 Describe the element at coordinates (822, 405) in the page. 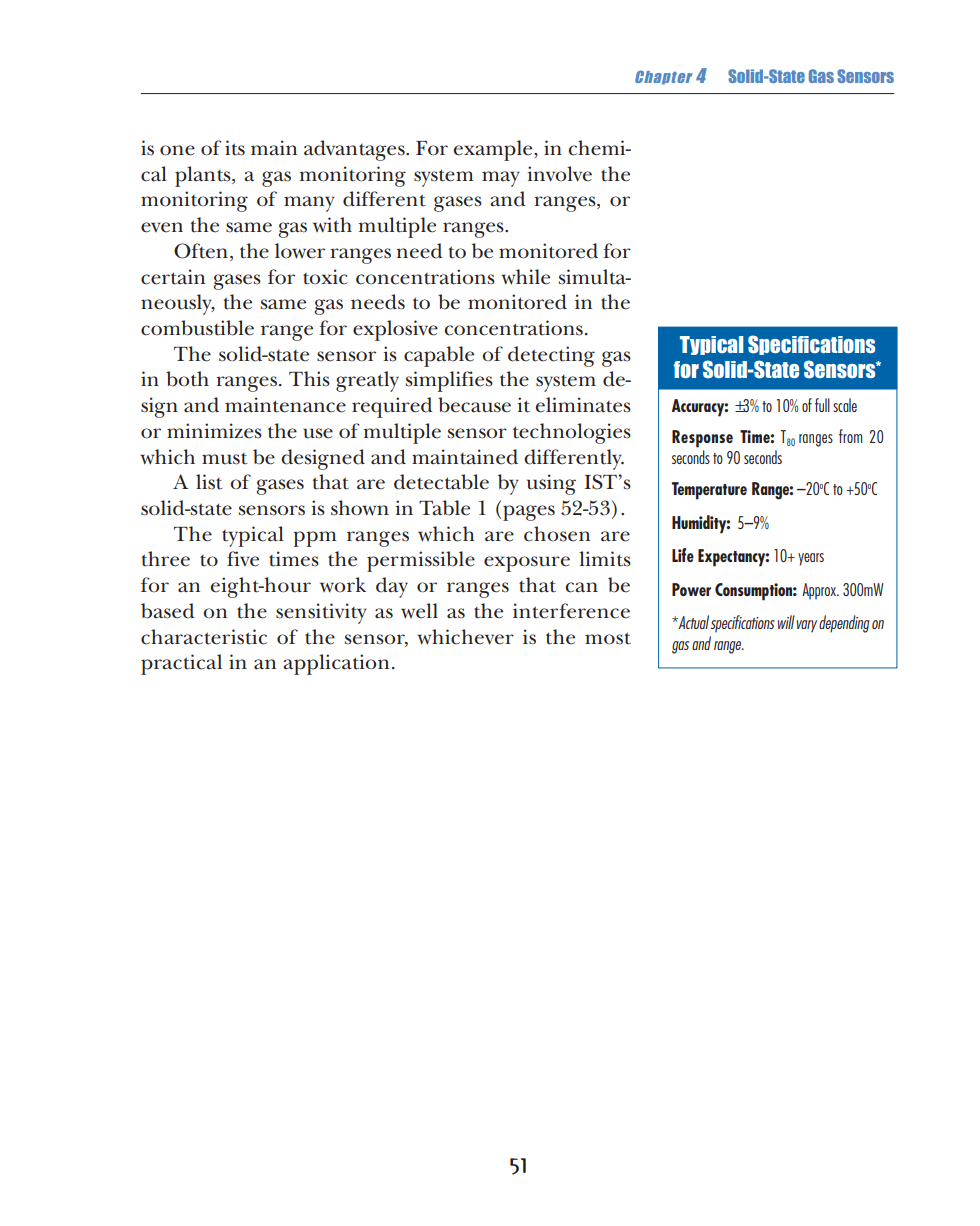

I see `full` at that location.
